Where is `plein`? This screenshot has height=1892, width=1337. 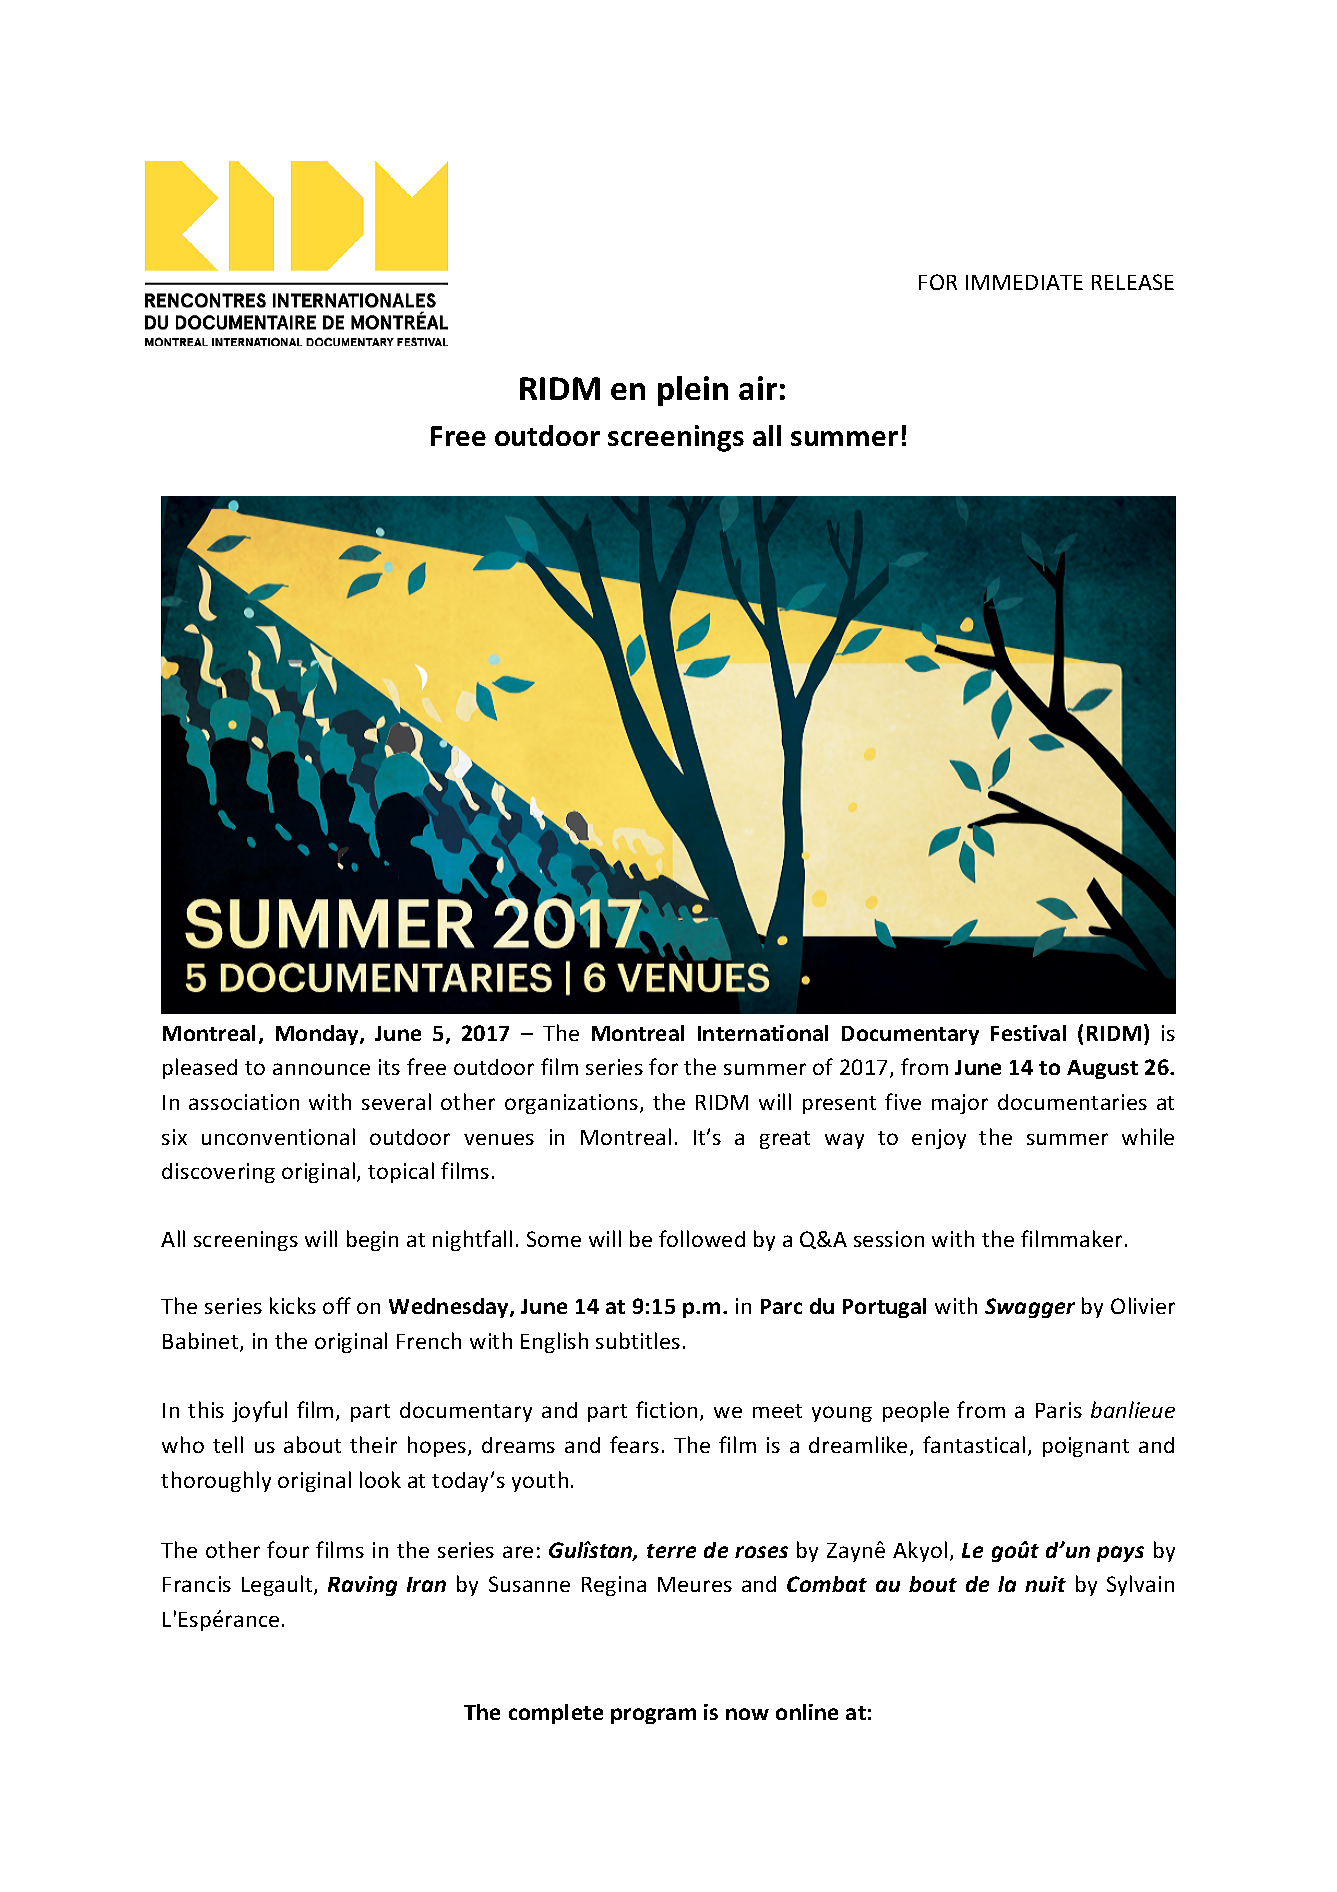
plein is located at coordinates (693, 391).
